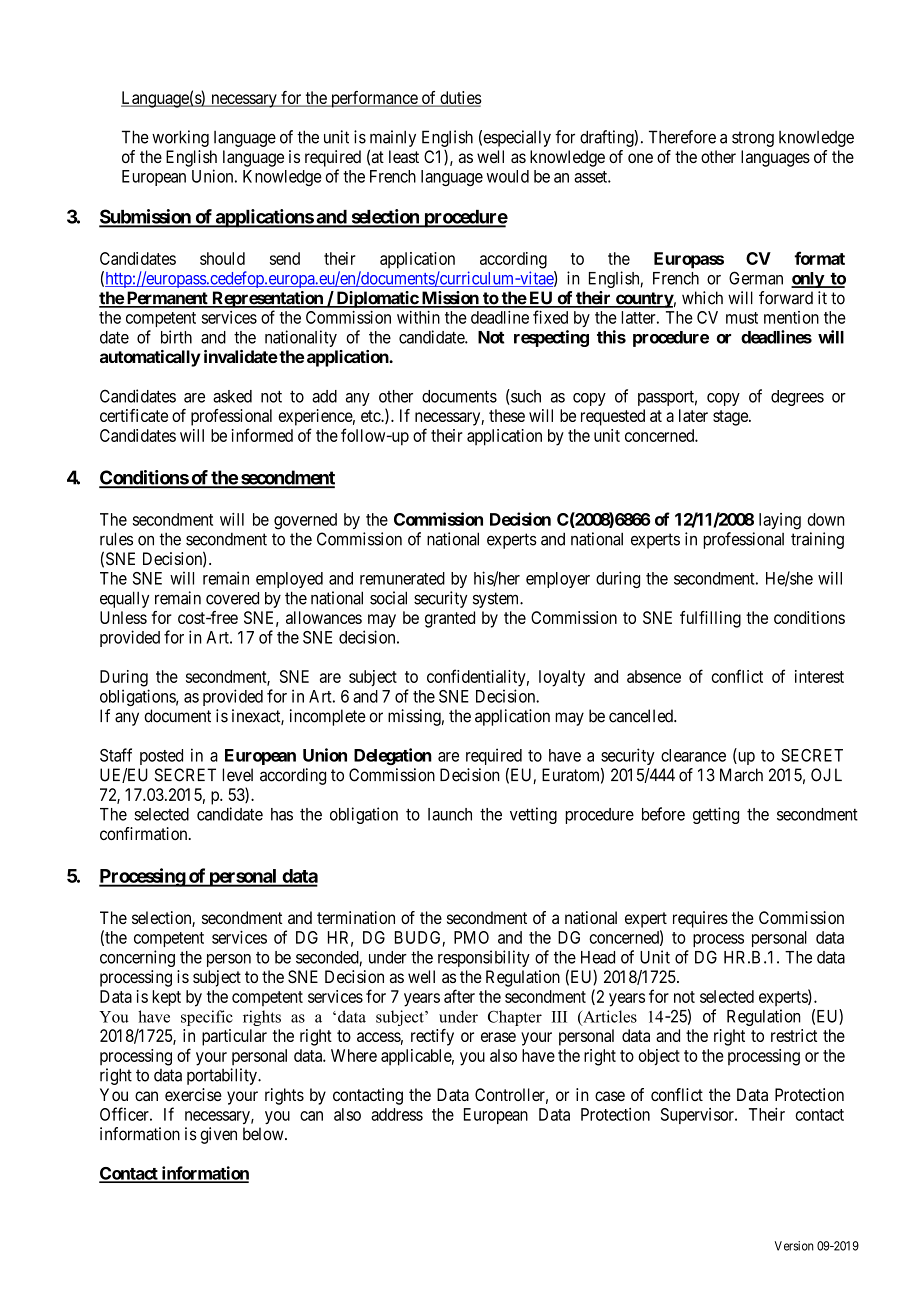  I want to click on covered, so click(232, 598).
